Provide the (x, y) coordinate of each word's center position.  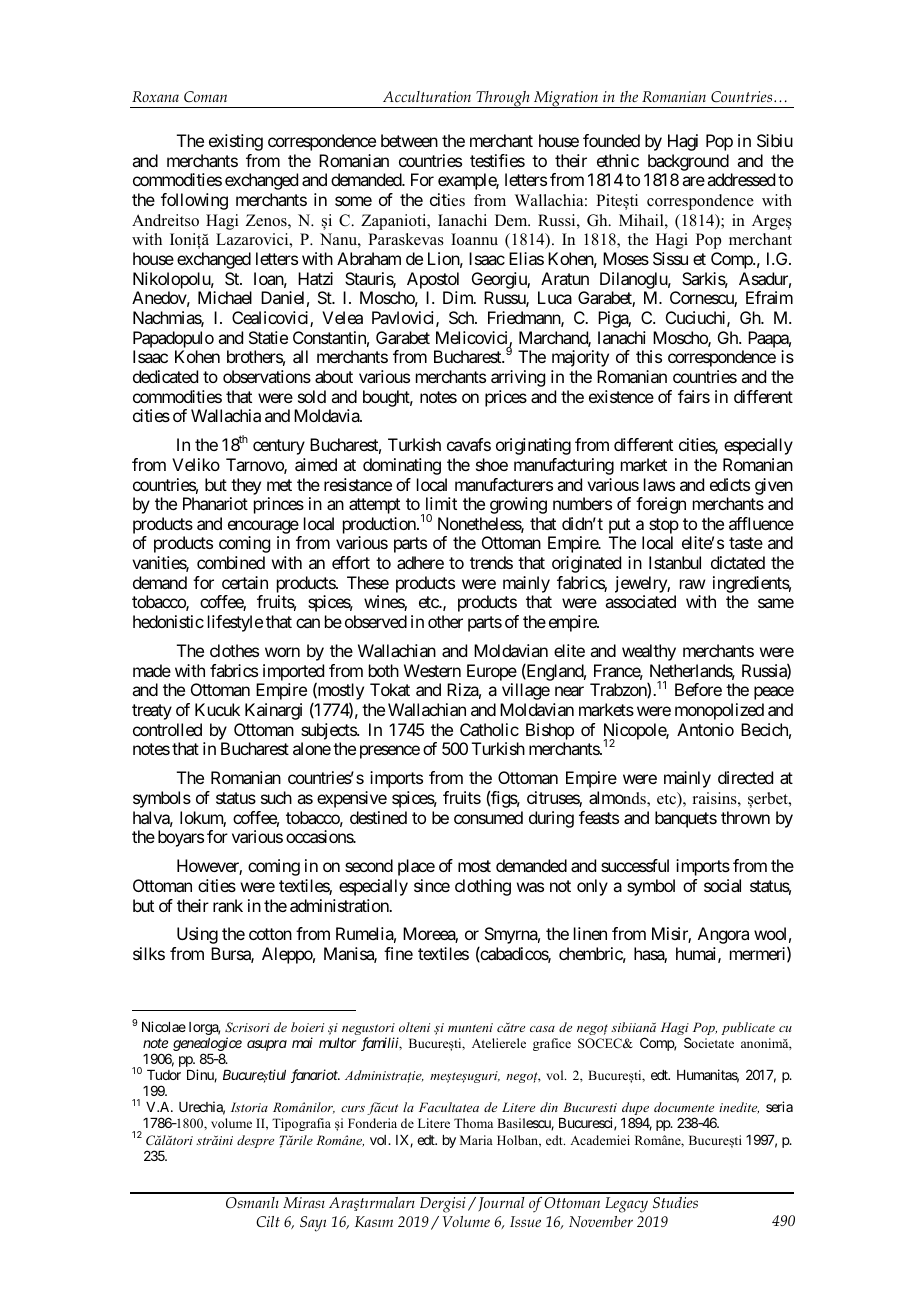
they (246, 486)
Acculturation (427, 96)
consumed (488, 817)
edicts (730, 484)
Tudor (164, 1075)
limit (441, 503)
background (688, 162)
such (276, 797)
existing (236, 142)
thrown (745, 817)
